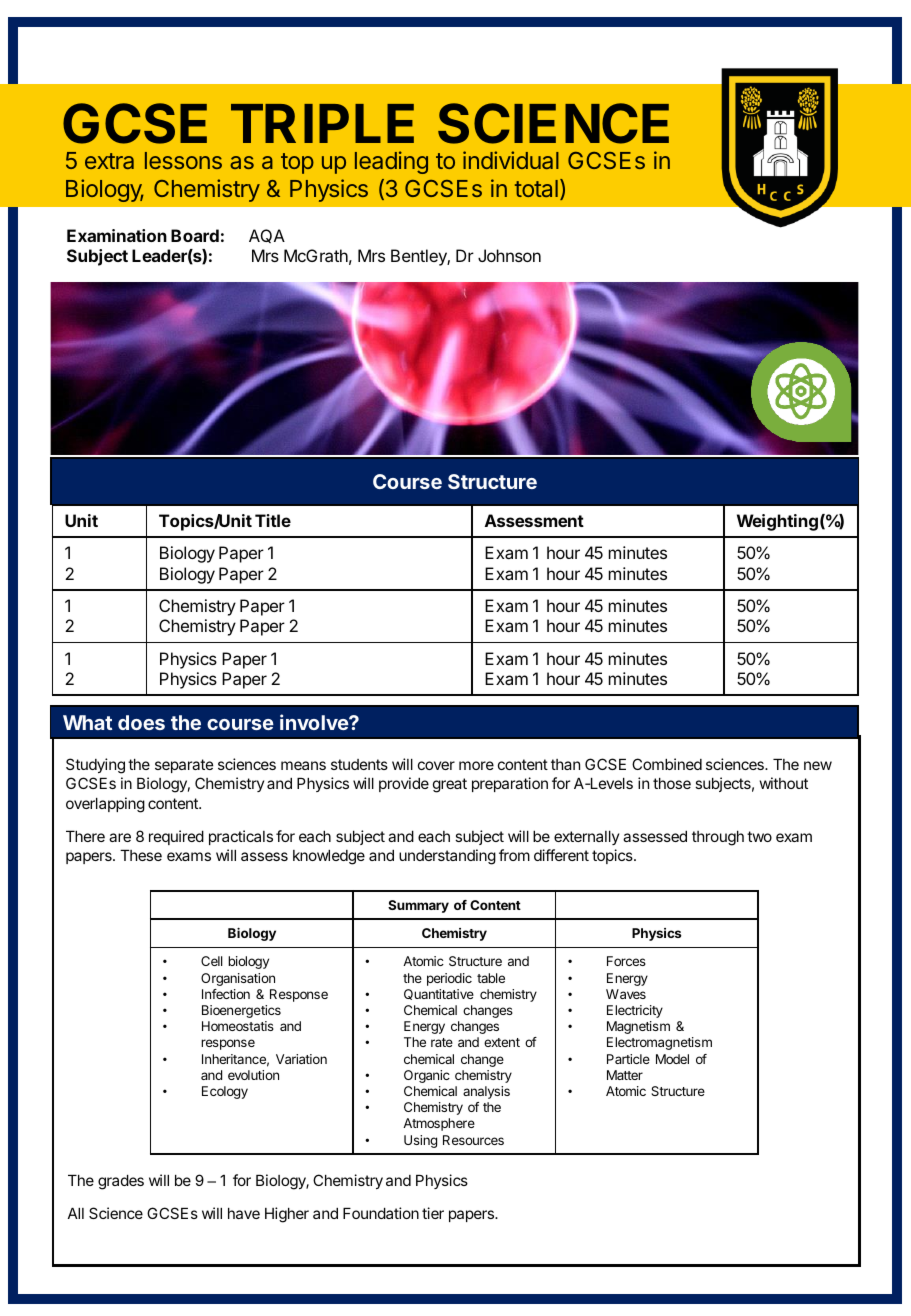 Image resolution: width=911 pixels, height=1316 pixels. Describe the element at coordinates (509, 255) in the screenshot. I see `Johnson` at that location.
